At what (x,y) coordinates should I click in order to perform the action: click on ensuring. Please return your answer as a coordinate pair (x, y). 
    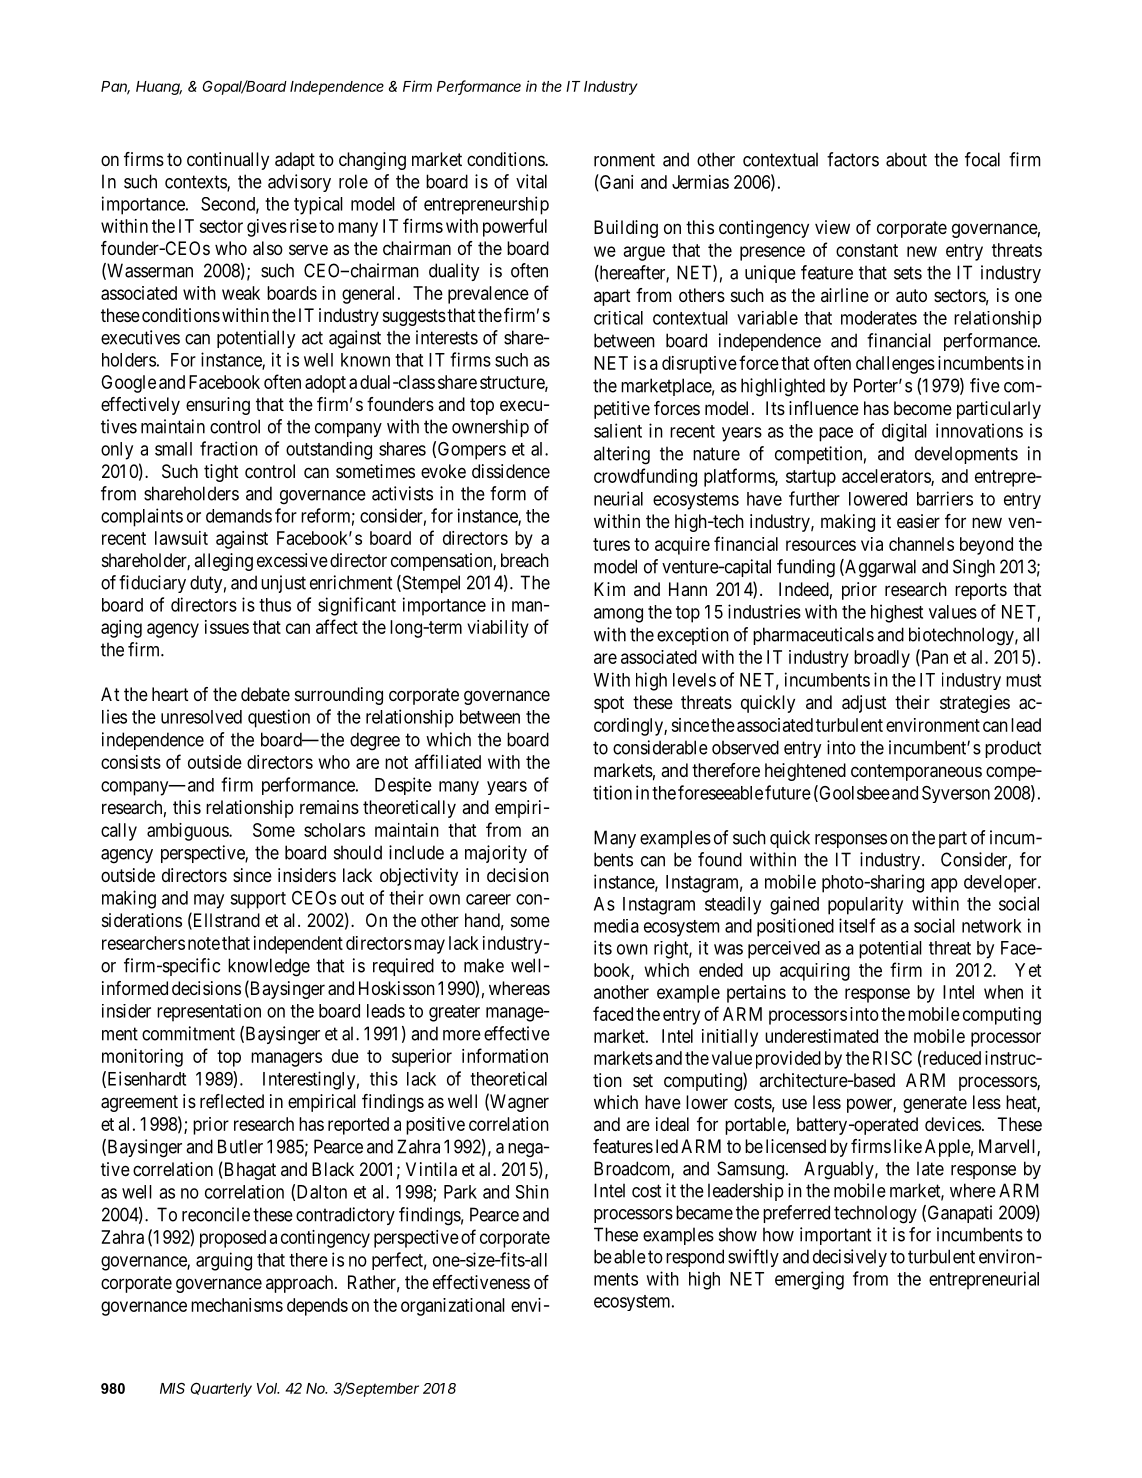
    Looking at the image, I should click on (218, 406).
